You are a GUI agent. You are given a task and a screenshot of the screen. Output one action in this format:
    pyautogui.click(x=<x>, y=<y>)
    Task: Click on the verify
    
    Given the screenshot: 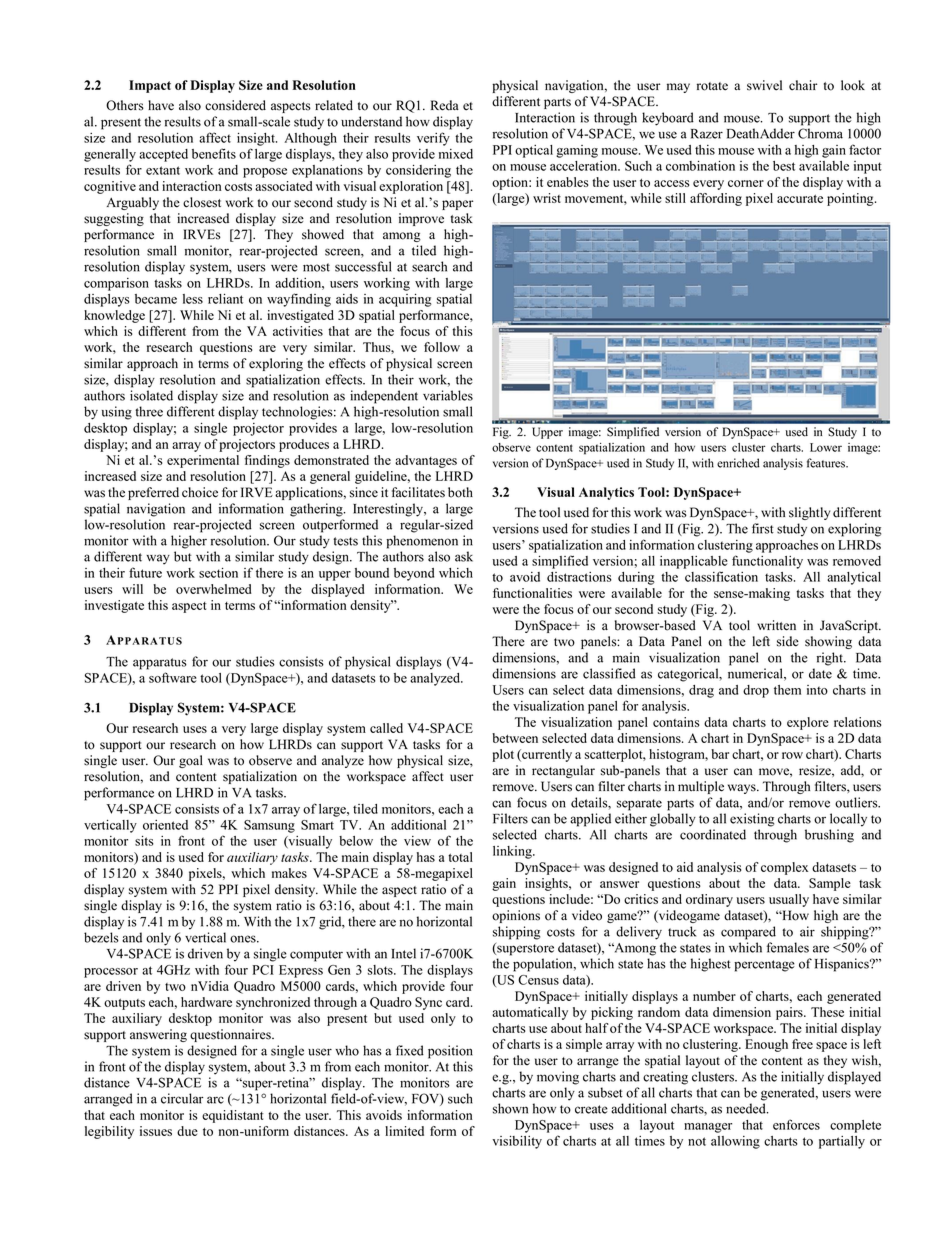 What is the action you would take?
    pyautogui.click(x=433, y=139)
